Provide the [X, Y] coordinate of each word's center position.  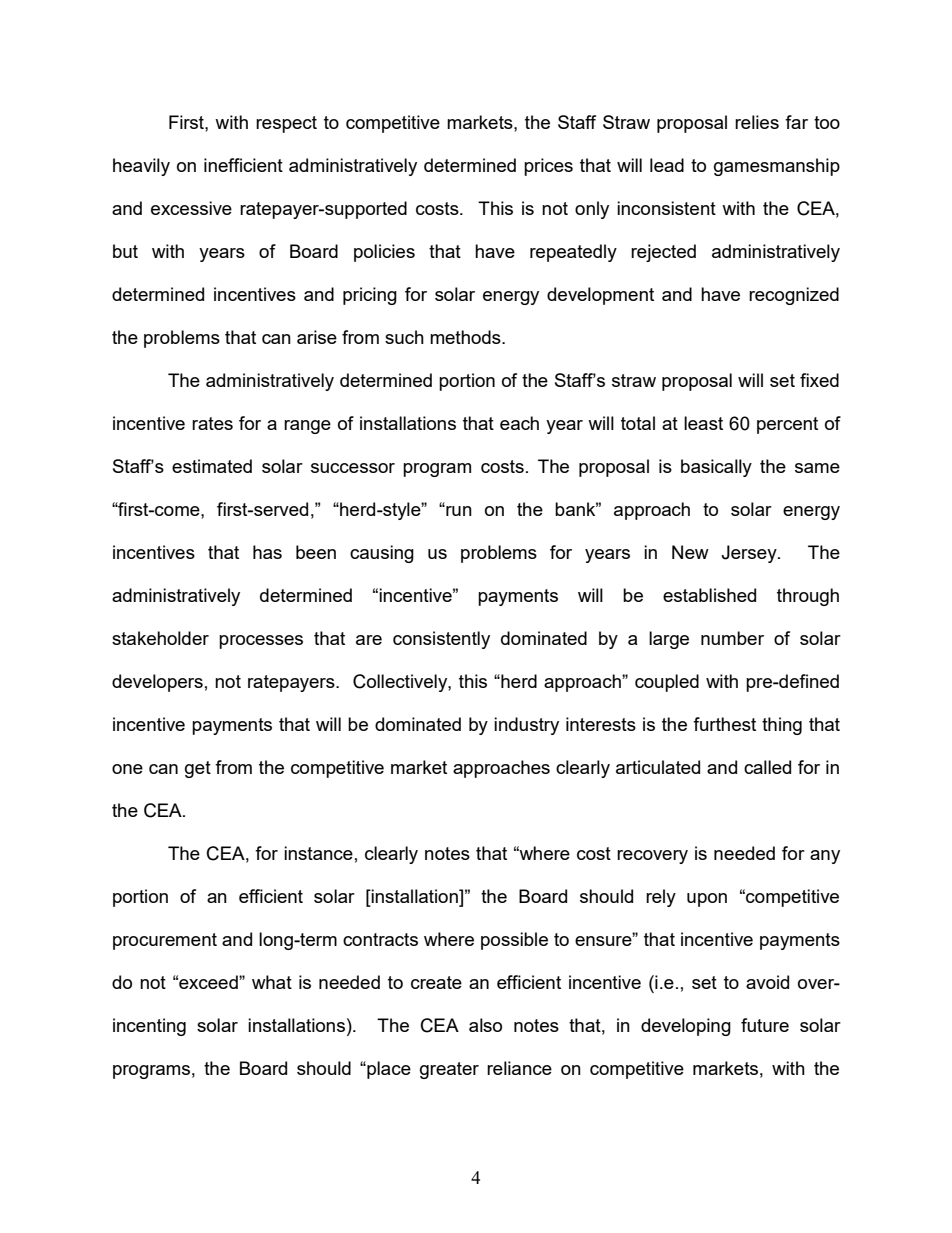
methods [466, 337]
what [272, 982]
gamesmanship [777, 167]
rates [212, 423]
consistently [441, 640]
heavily [141, 167]
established [709, 595]
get [198, 769]
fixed [819, 380]
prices [548, 167]
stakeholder [160, 638]
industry [526, 726]
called [767, 767]
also [485, 1025]
